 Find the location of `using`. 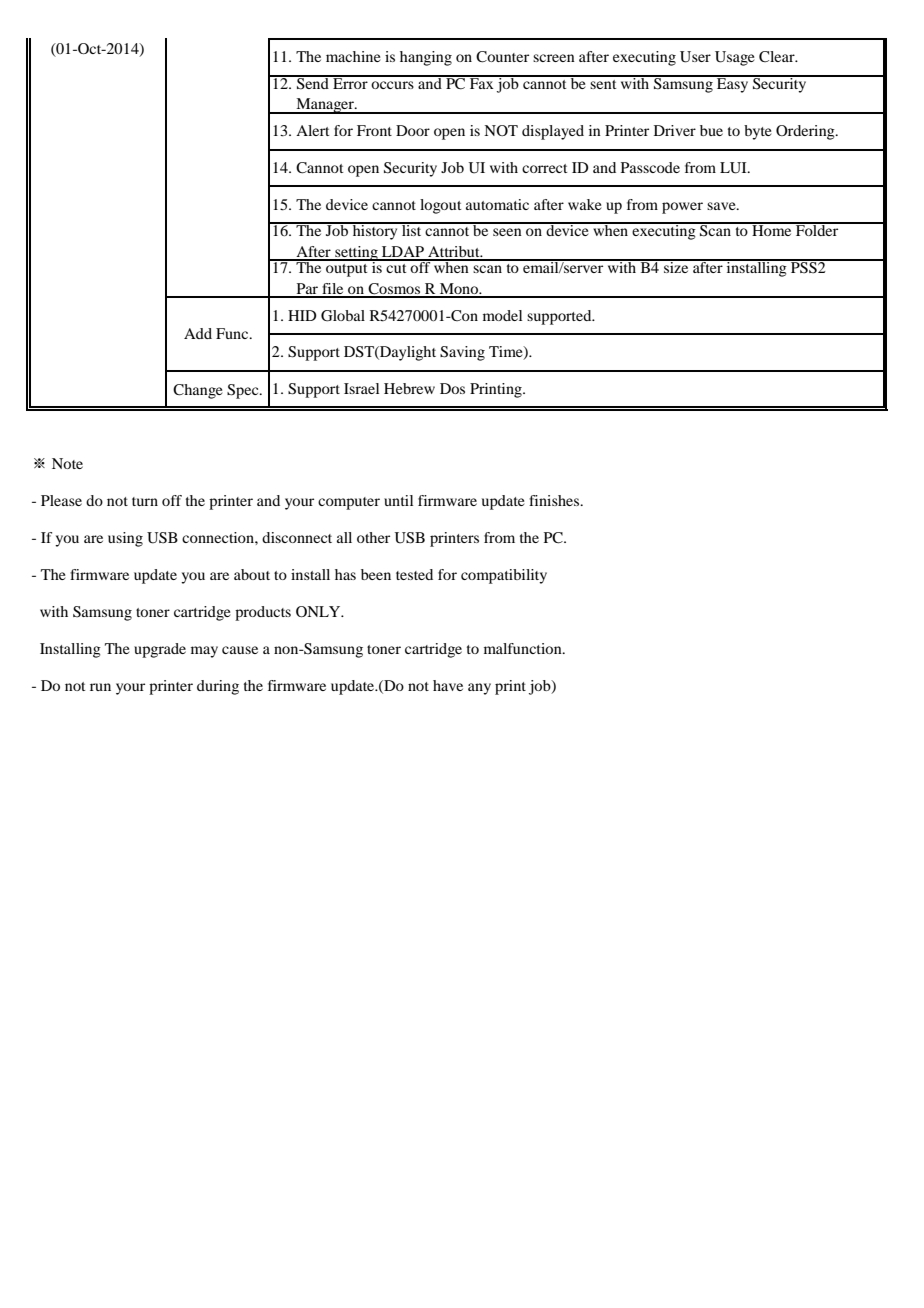

using is located at coordinates (125, 539).
